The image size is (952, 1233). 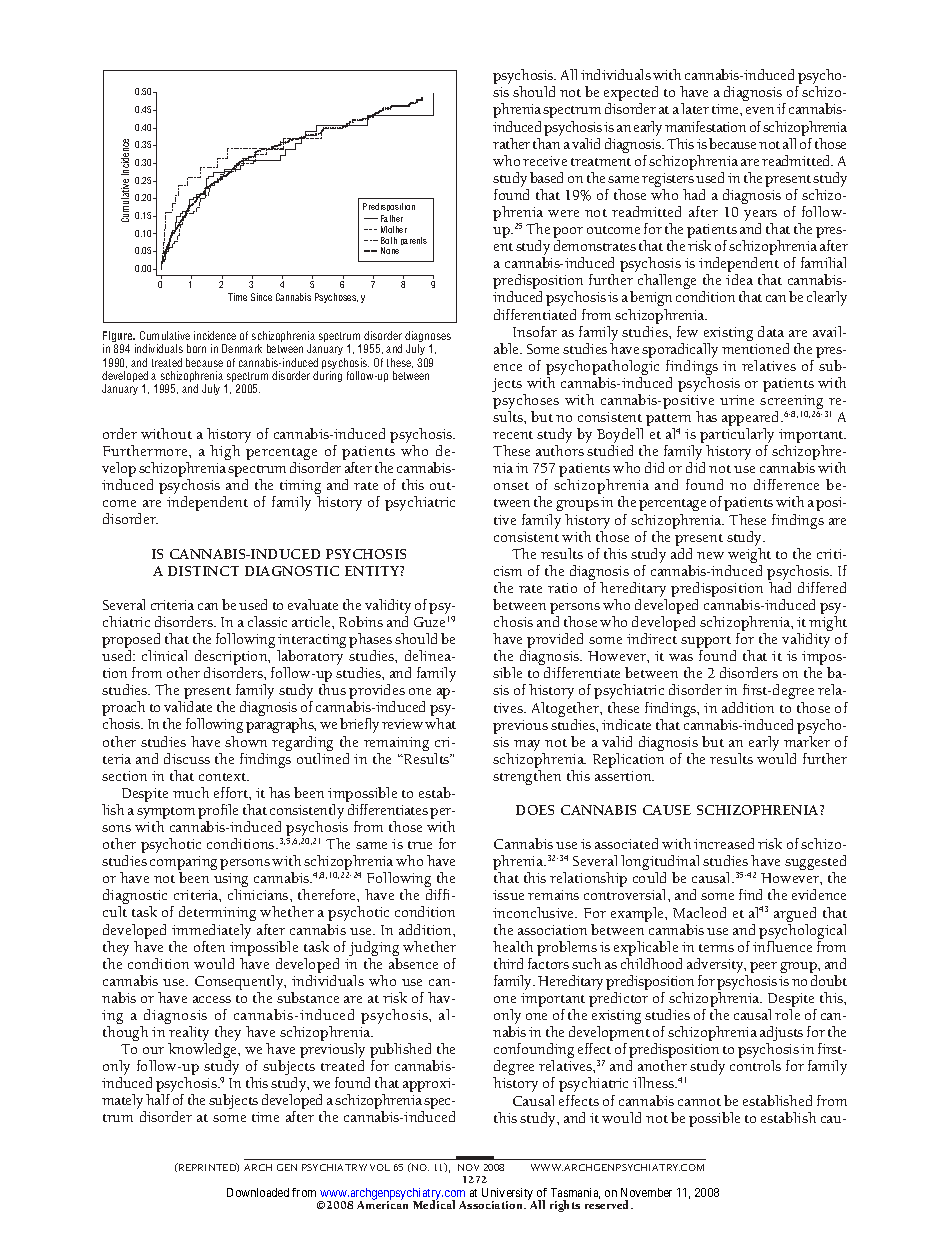 I want to click on Father, so click(x=392, y=218).
